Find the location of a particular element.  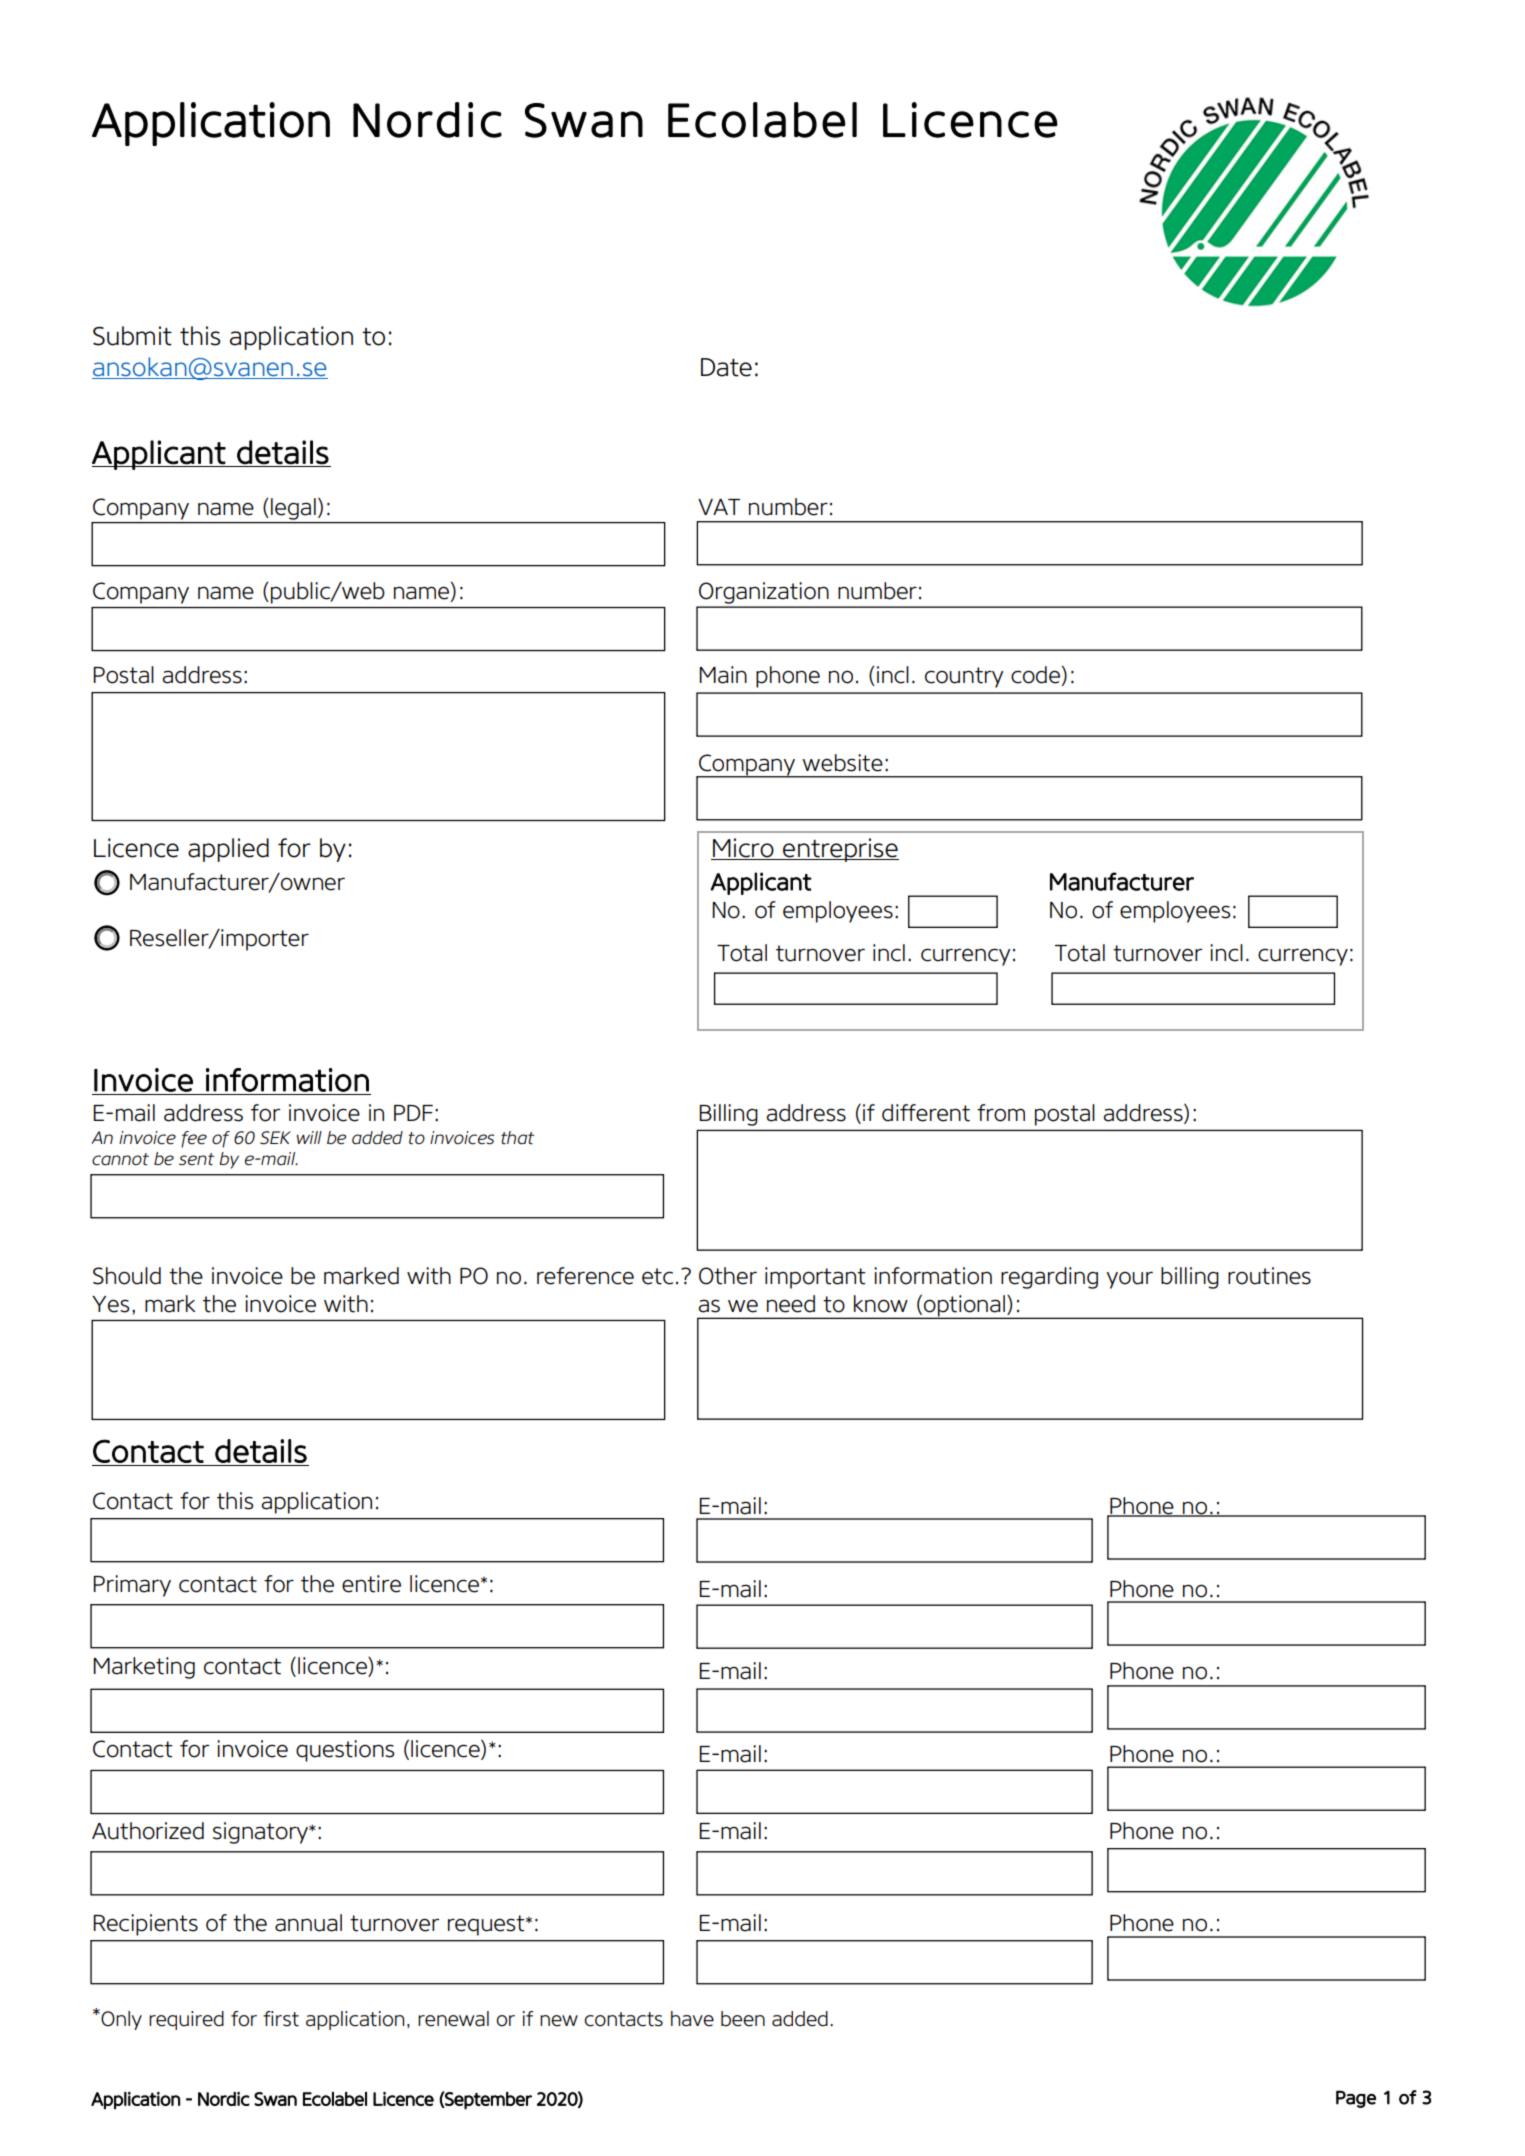

country is located at coordinates (964, 677).
